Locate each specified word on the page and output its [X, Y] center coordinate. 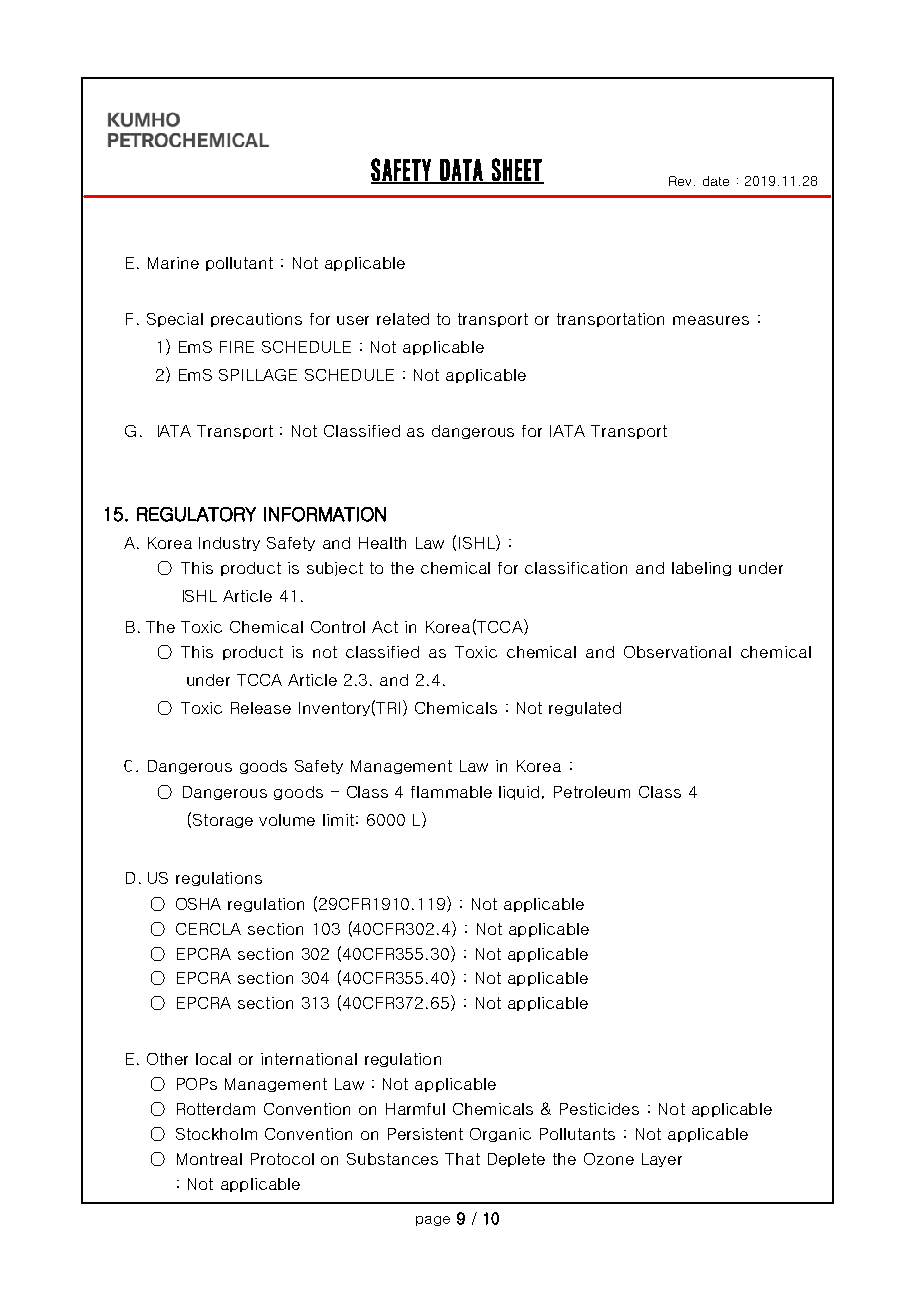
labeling [701, 569]
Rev [680, 181]
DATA [461, 171]
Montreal [209, 1159]
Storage [223, 821]
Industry [229, 544]
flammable [451, 792]
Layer [662, 1160]
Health [382, 543]
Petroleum [592, 792]
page [433, 1221]
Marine [173, 263]
